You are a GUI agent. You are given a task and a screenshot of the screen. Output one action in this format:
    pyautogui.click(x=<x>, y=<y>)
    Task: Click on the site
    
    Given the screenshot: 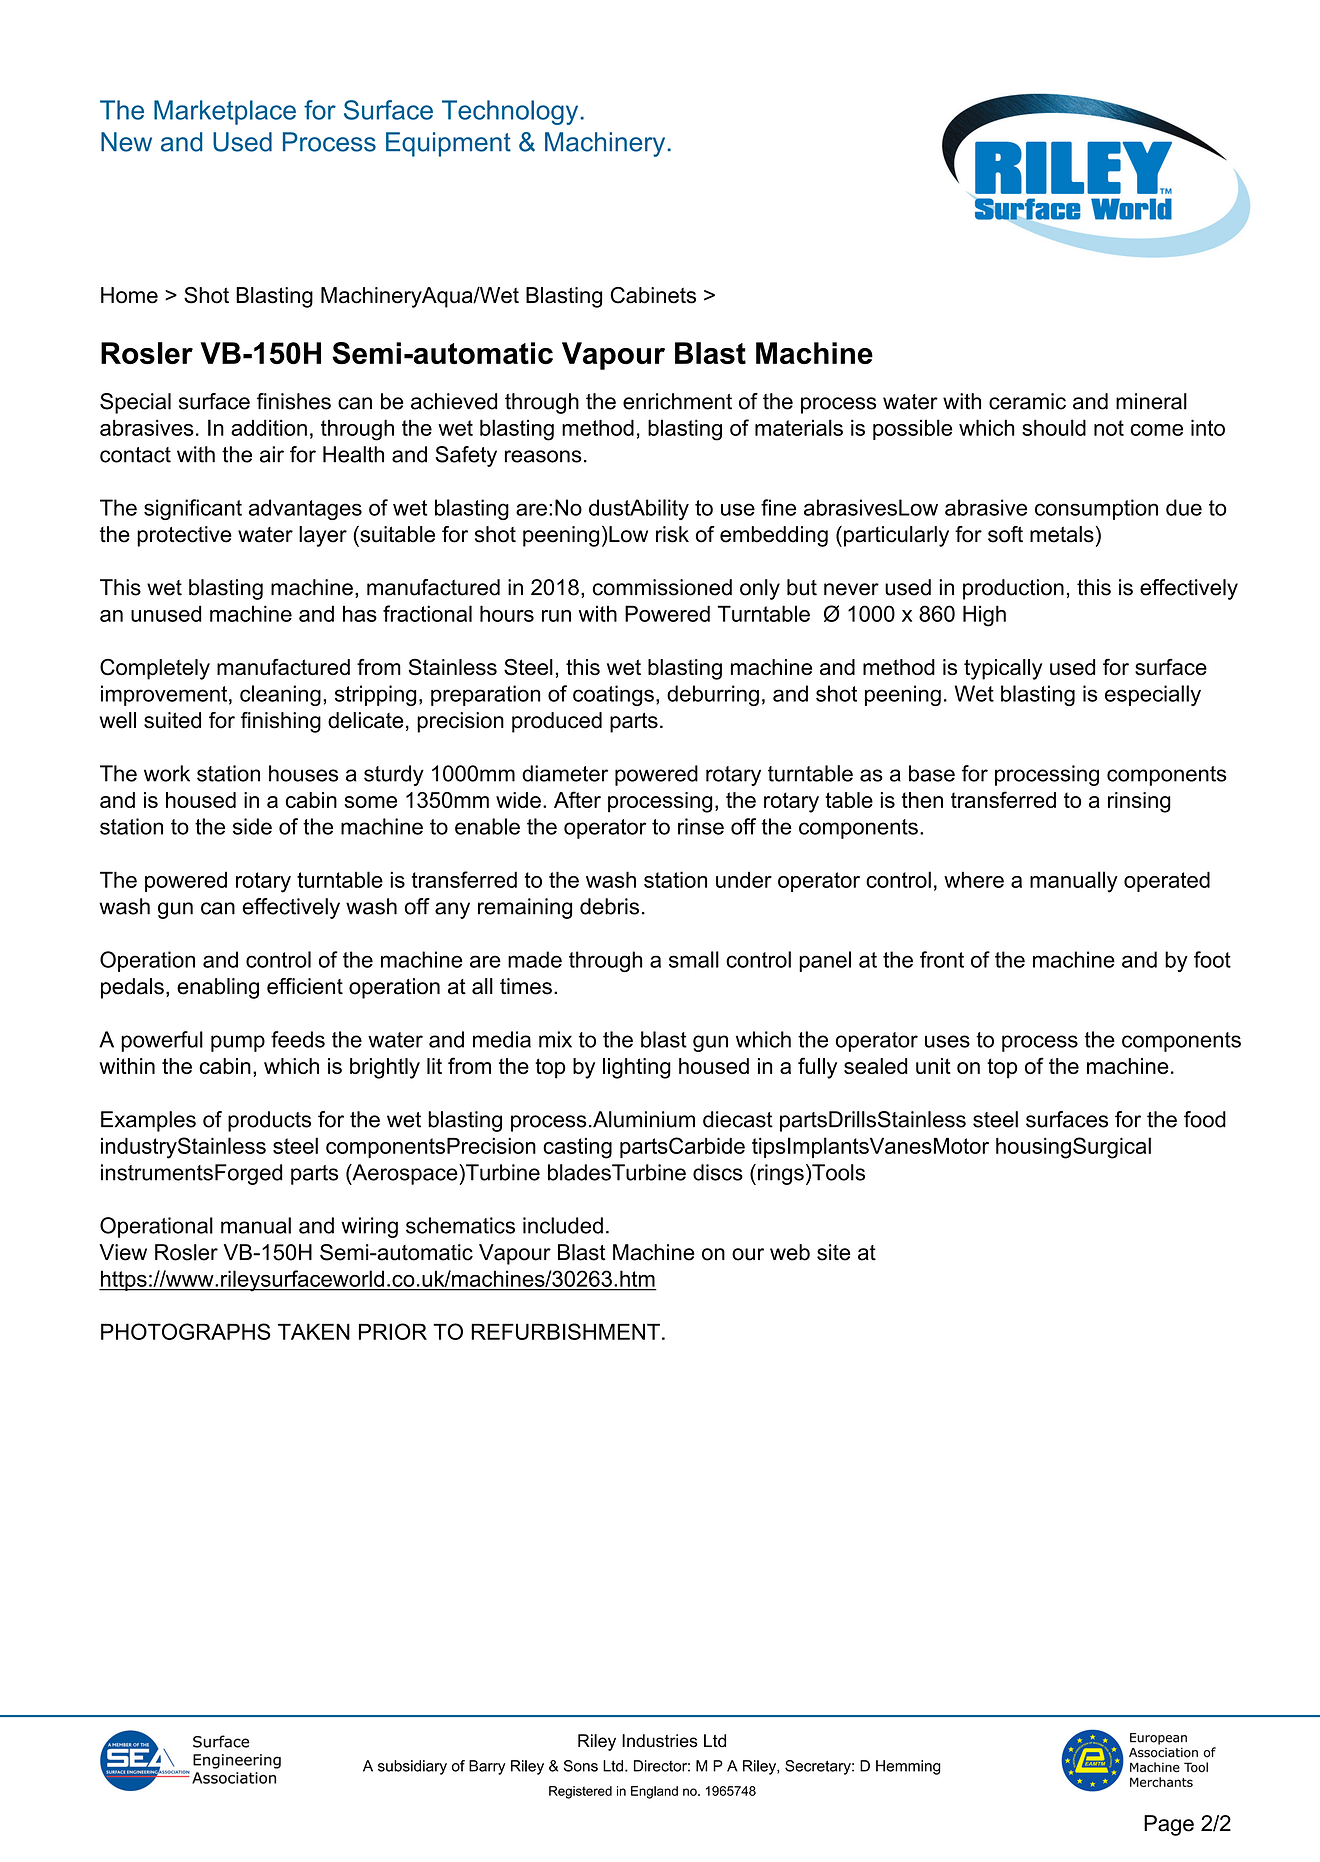 What is the action you would take?
    pyautogui.click(x=833, y=1252)
